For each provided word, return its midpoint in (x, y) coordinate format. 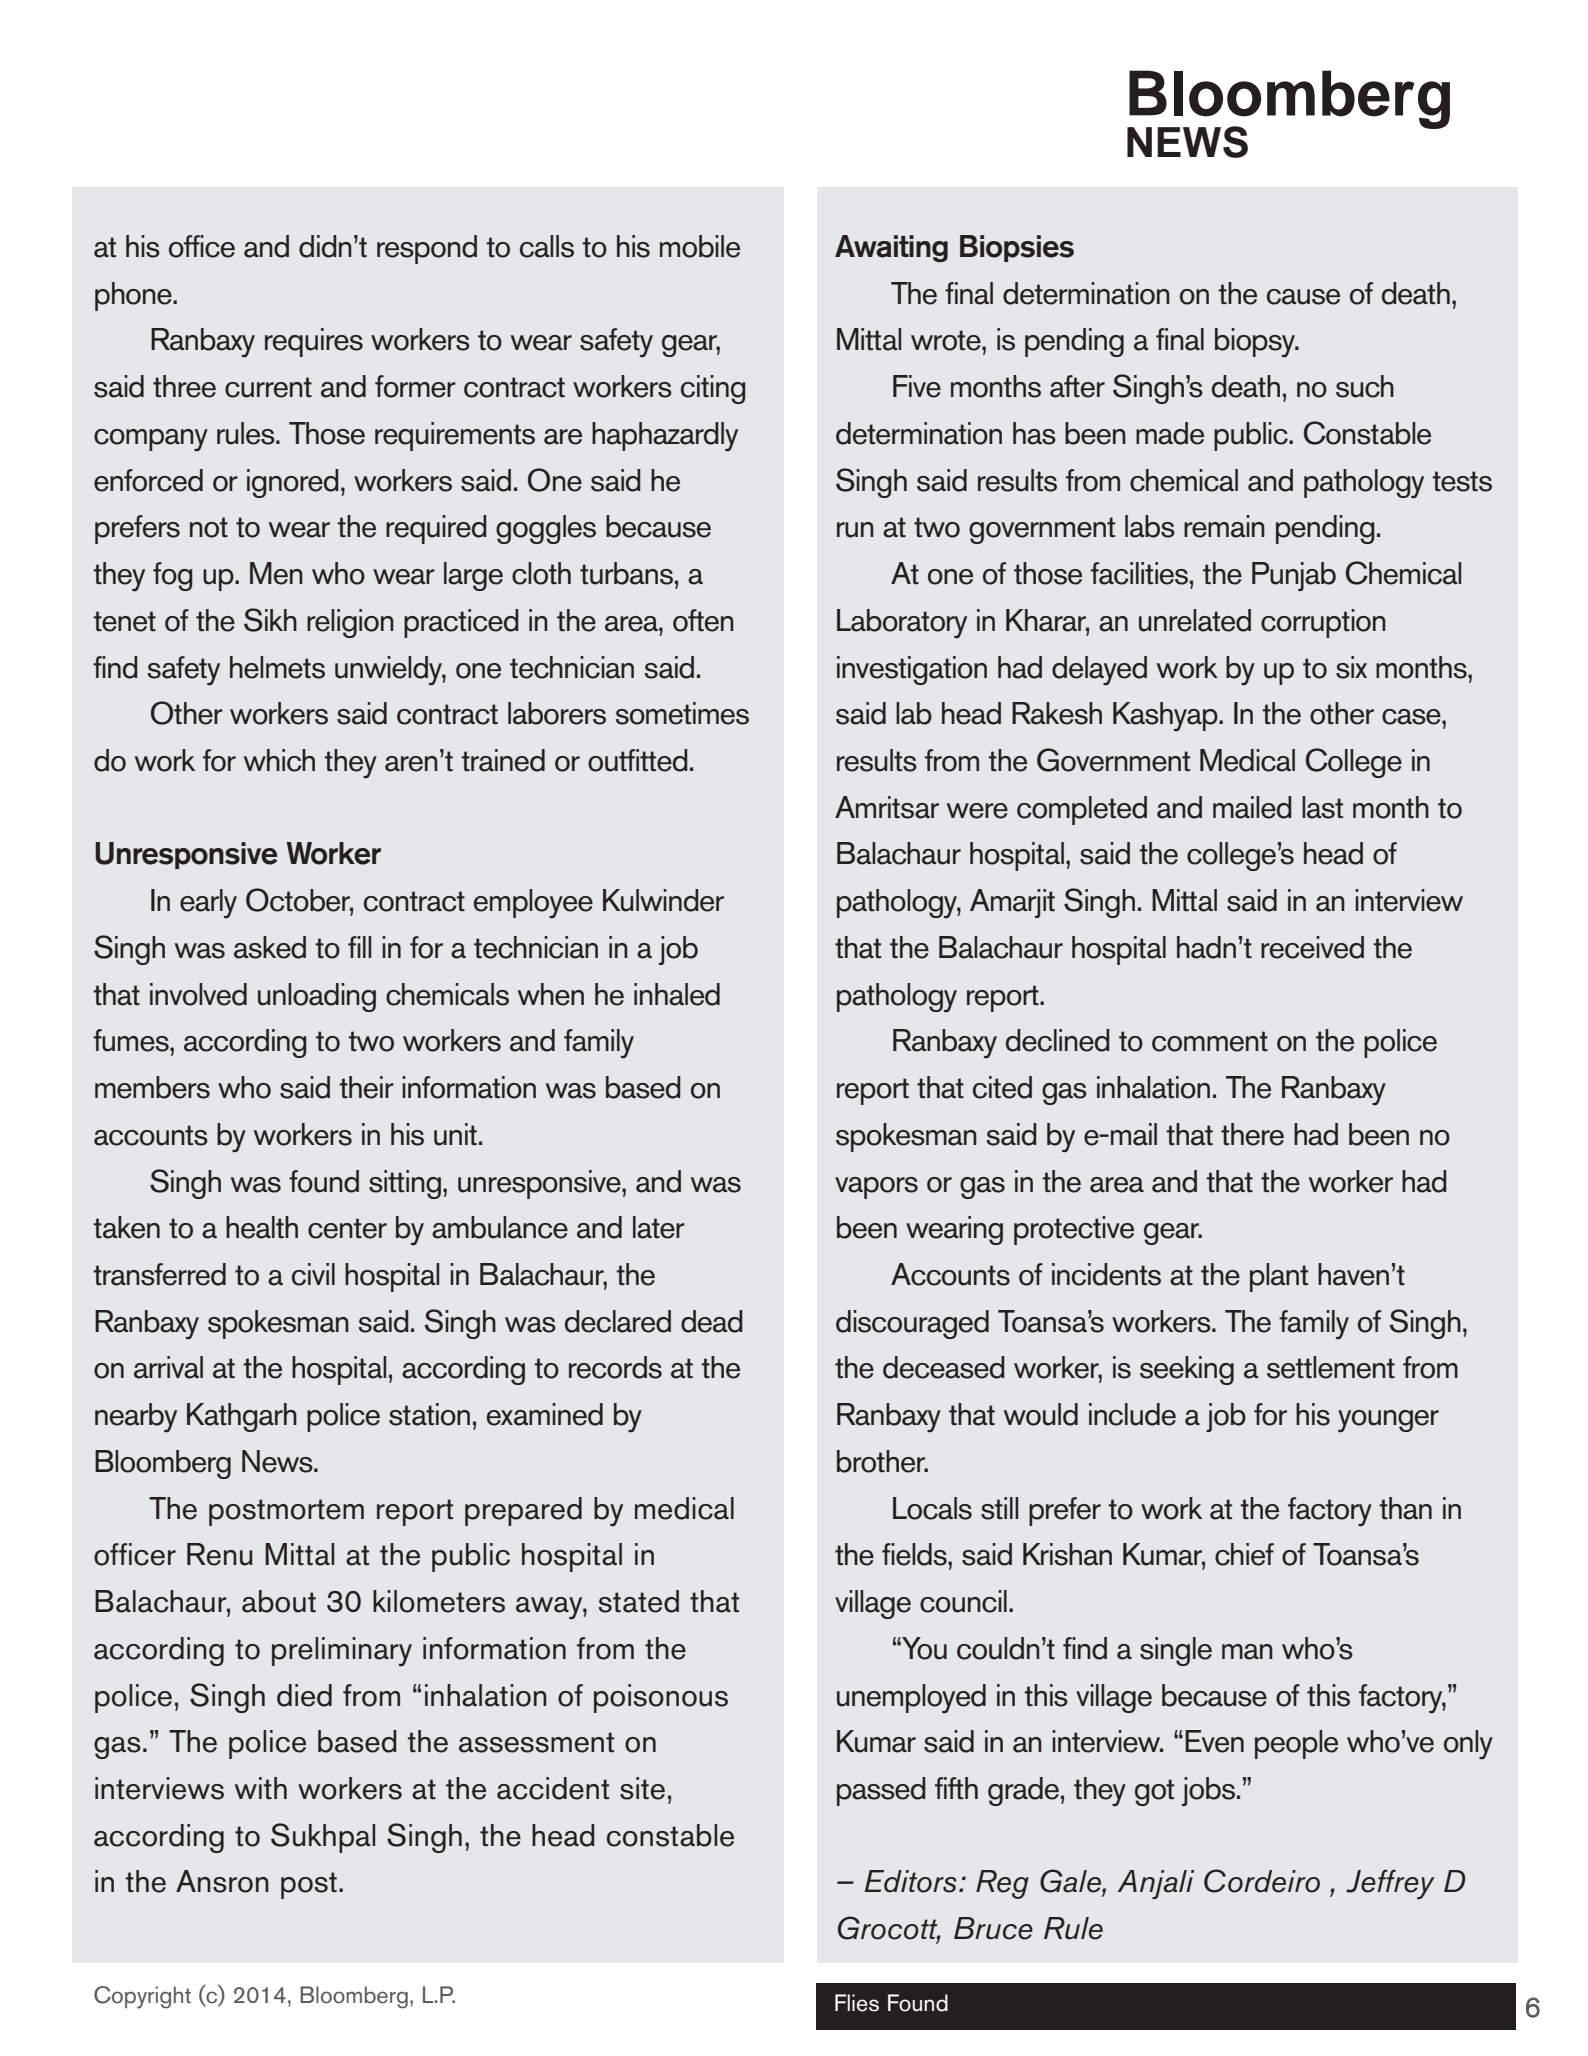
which (279, 760)
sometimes (682, 713)
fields (915, 1554)
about (279, 1601)
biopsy (1256, 343)
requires (314, 342)
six (1351, 667)
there (1252, 1134)
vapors (876, 1188)
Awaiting (891, 248)
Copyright (142, 1997)
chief (1244, 1554)
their (366, 1087)
